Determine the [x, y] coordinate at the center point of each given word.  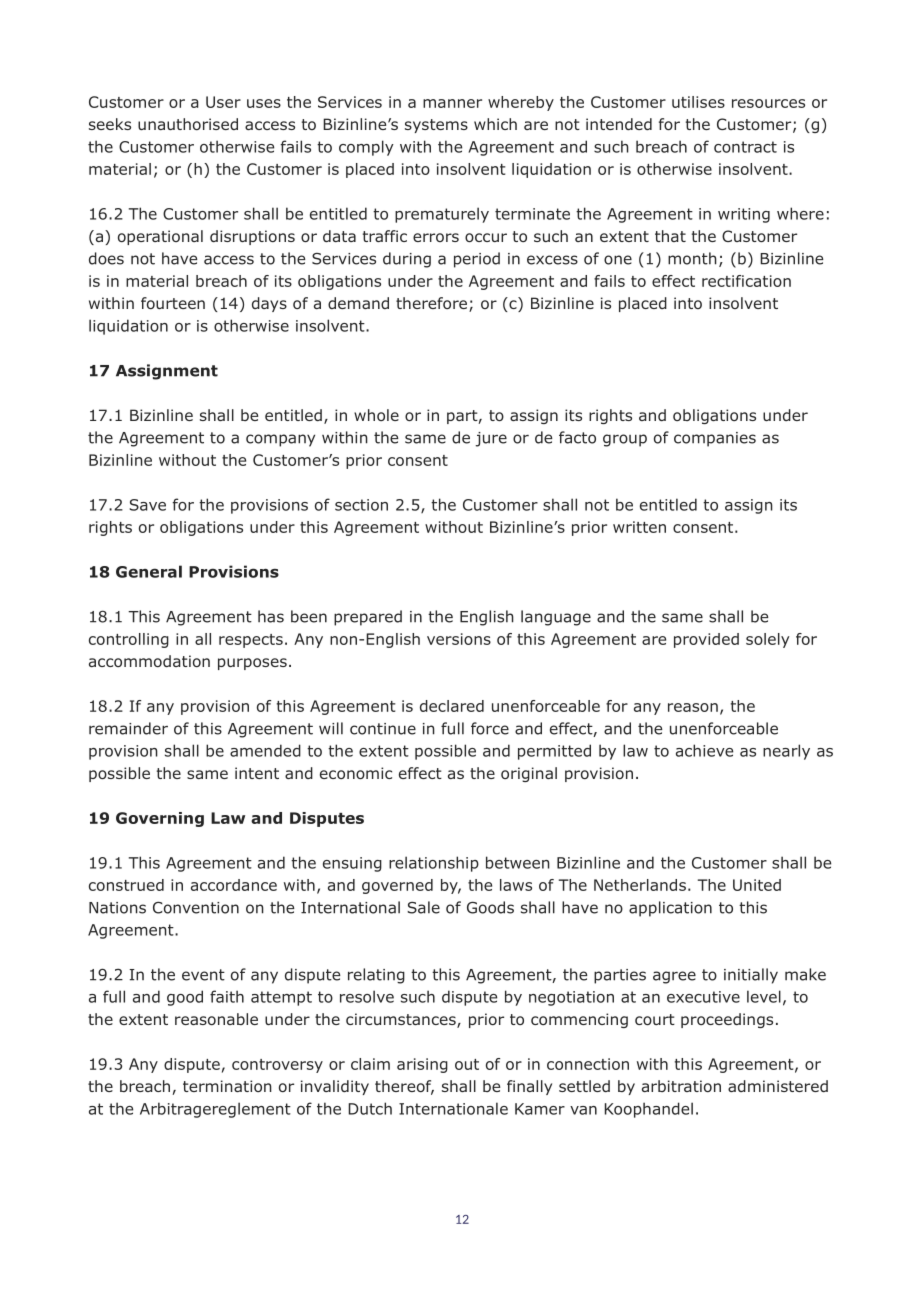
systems [436, 126]
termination [227, 1086]
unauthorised [188, 124]
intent [257, 773]
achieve [704, 750]
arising [422, 1065]
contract [745, 147]
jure [491, 439]
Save [147, 505]
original [529, 774]
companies [715, 439]
